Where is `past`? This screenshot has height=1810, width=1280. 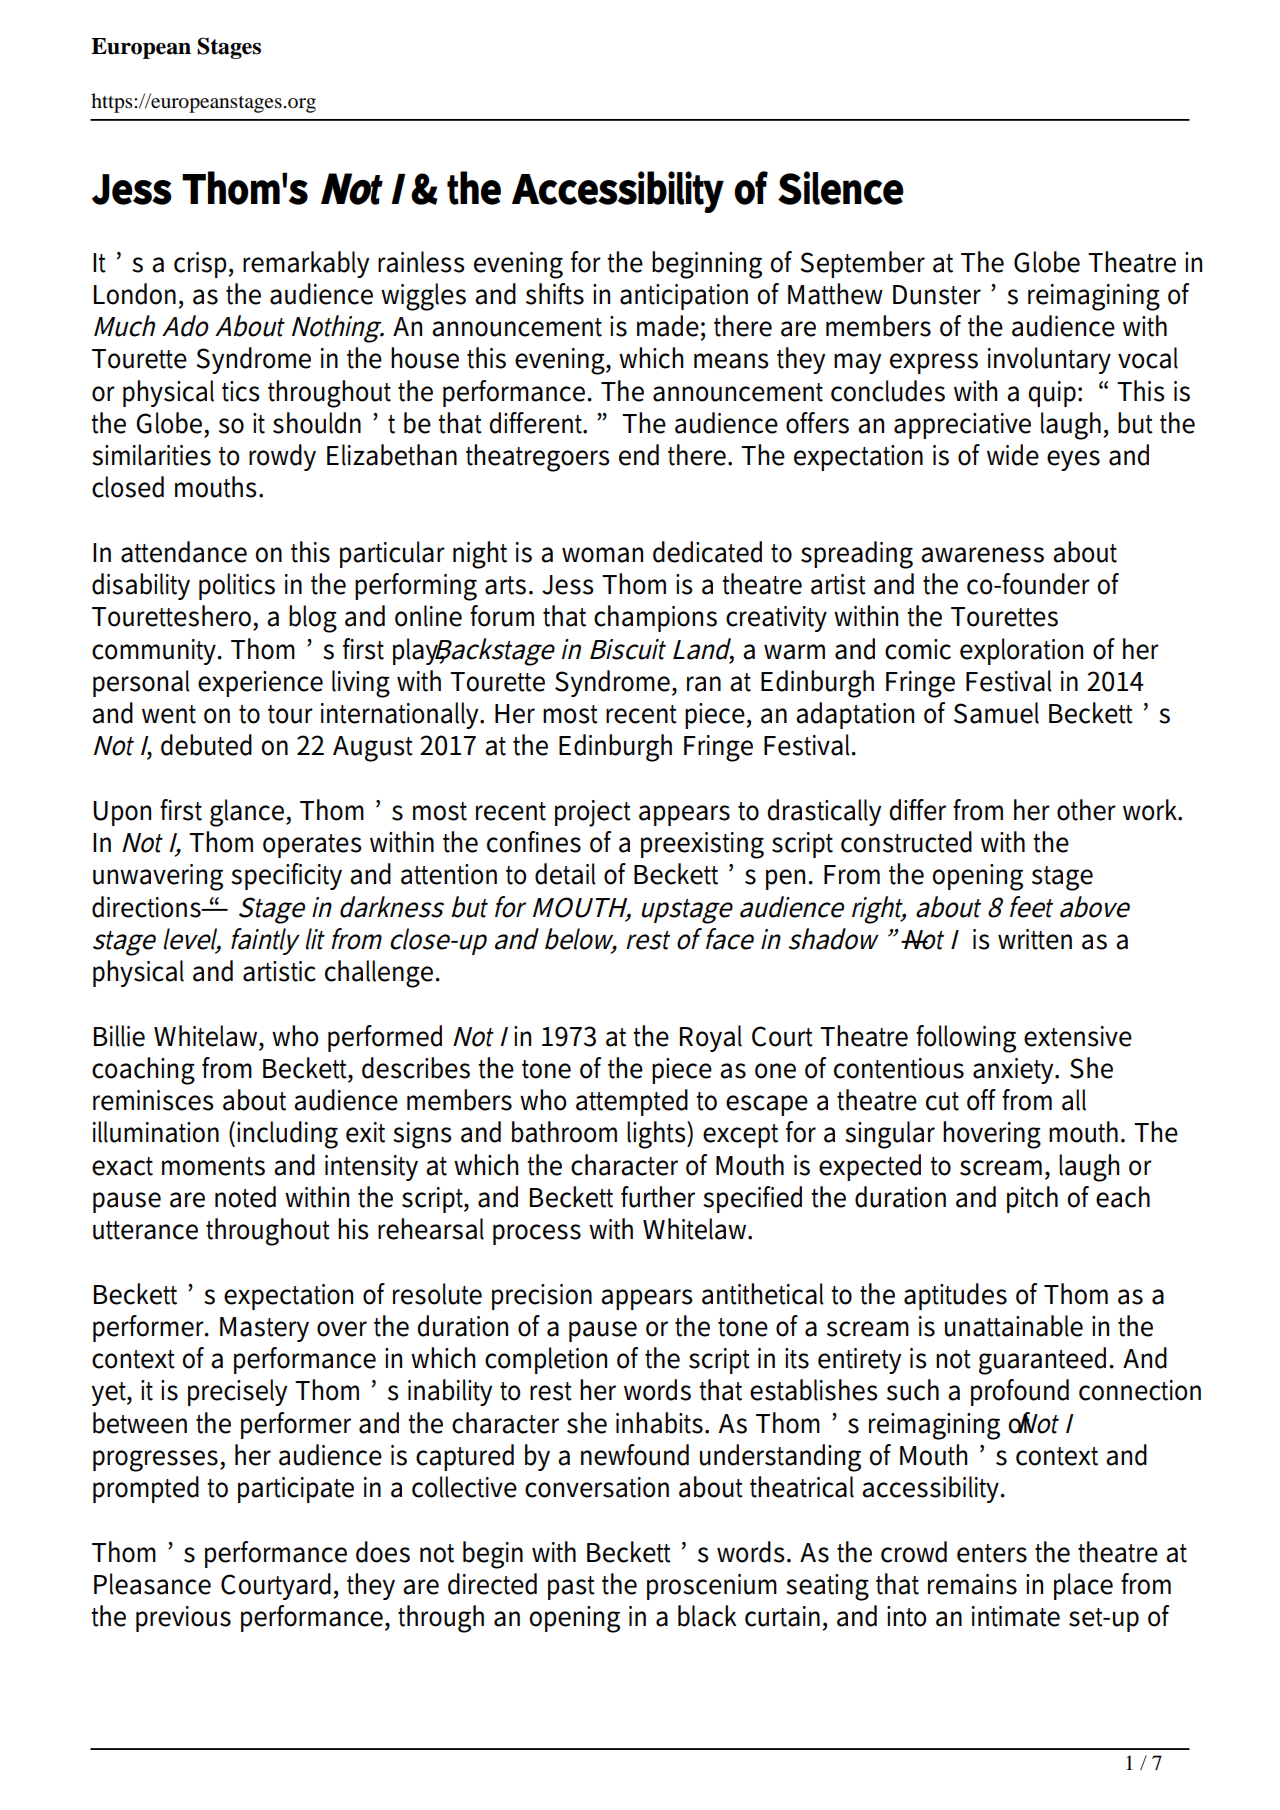
past is located at coordinates (571, 1588).
